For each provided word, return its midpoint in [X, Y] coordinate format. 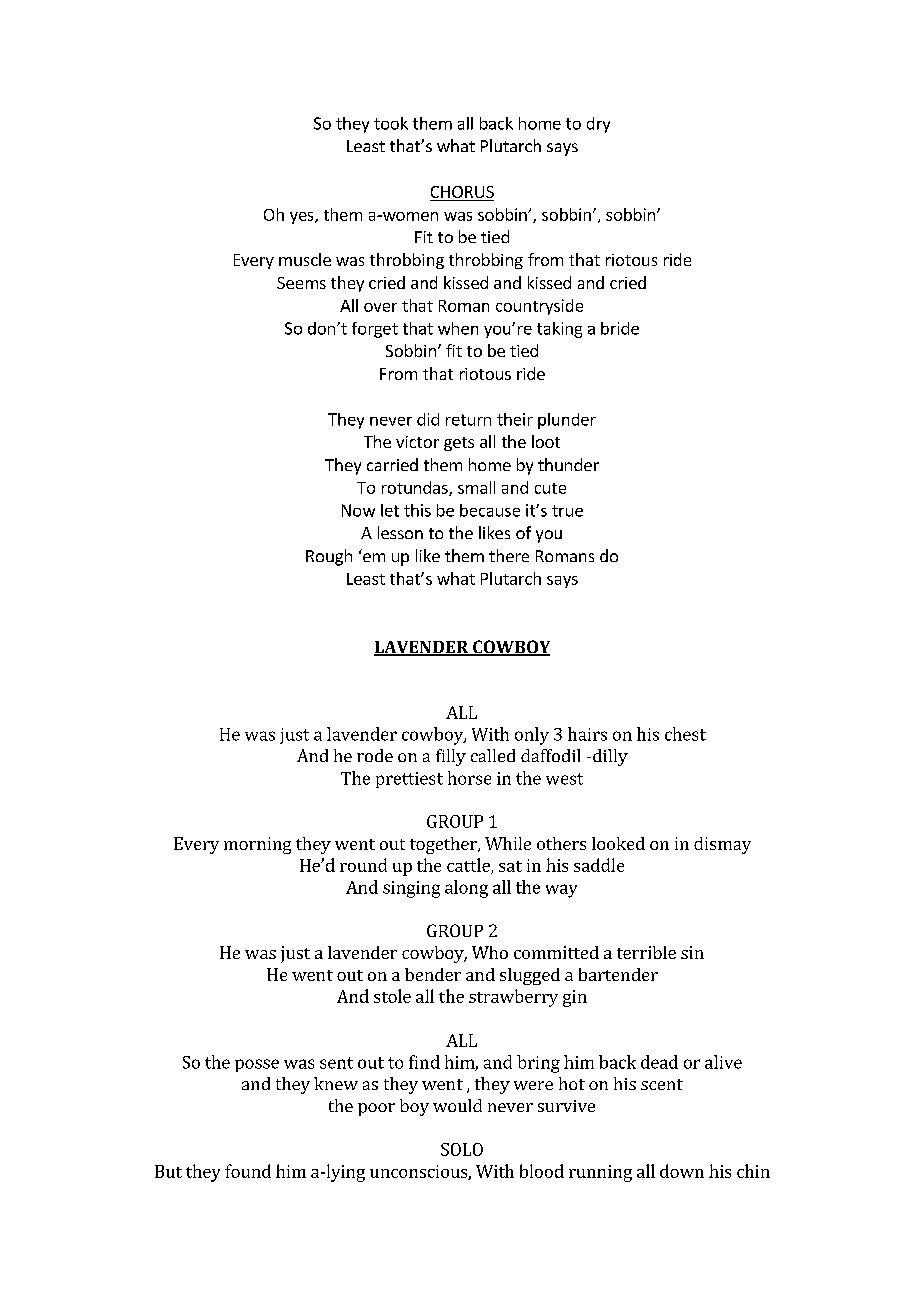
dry [598, 125]
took [391, 123]
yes [303, 218]
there [509, 555]
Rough [329, 557]
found [248, 1171]
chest [685, 734]
